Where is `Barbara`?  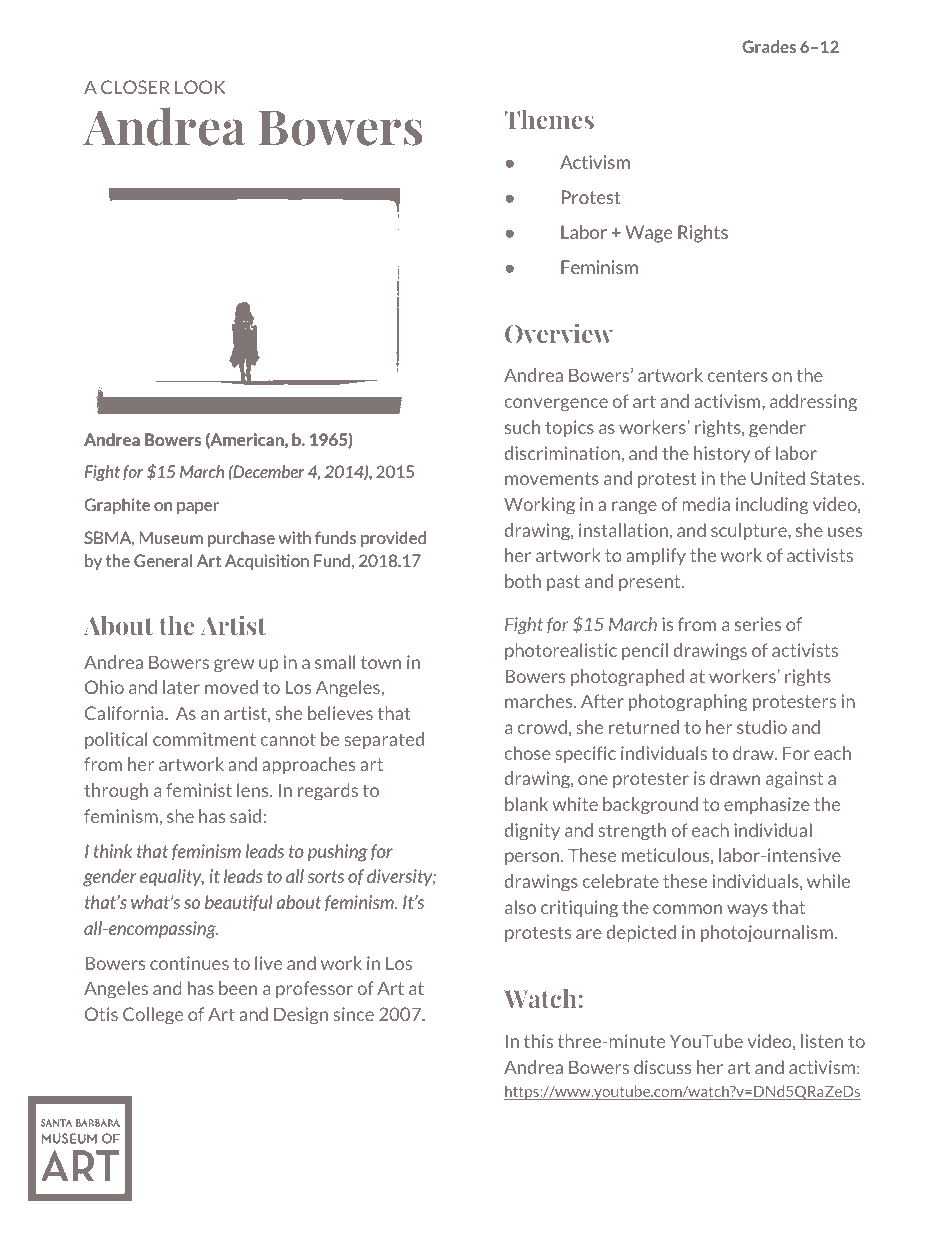
Barbara is located at coordinates (716, 1159).
